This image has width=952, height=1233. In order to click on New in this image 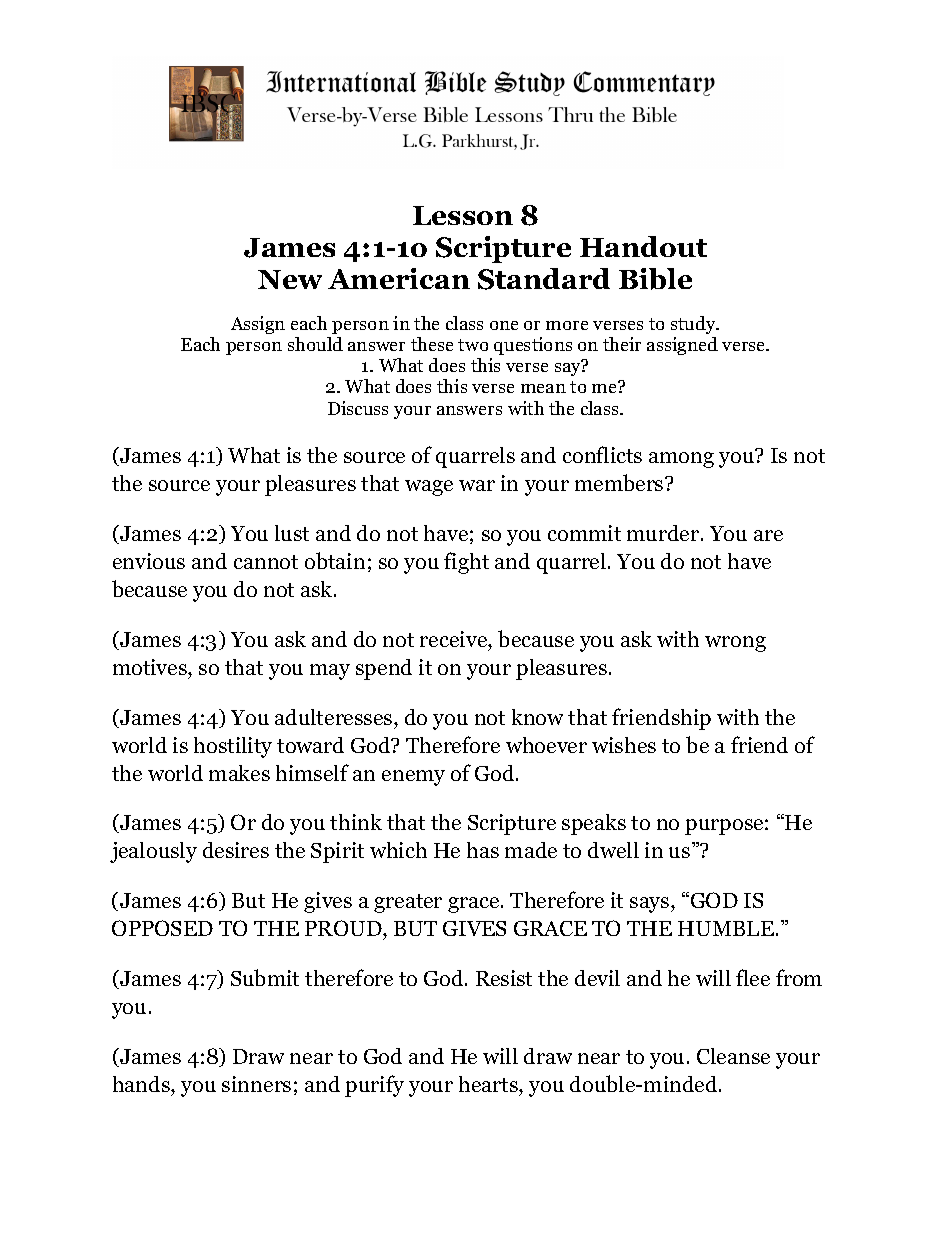, I will do `click(290, 279)`.
